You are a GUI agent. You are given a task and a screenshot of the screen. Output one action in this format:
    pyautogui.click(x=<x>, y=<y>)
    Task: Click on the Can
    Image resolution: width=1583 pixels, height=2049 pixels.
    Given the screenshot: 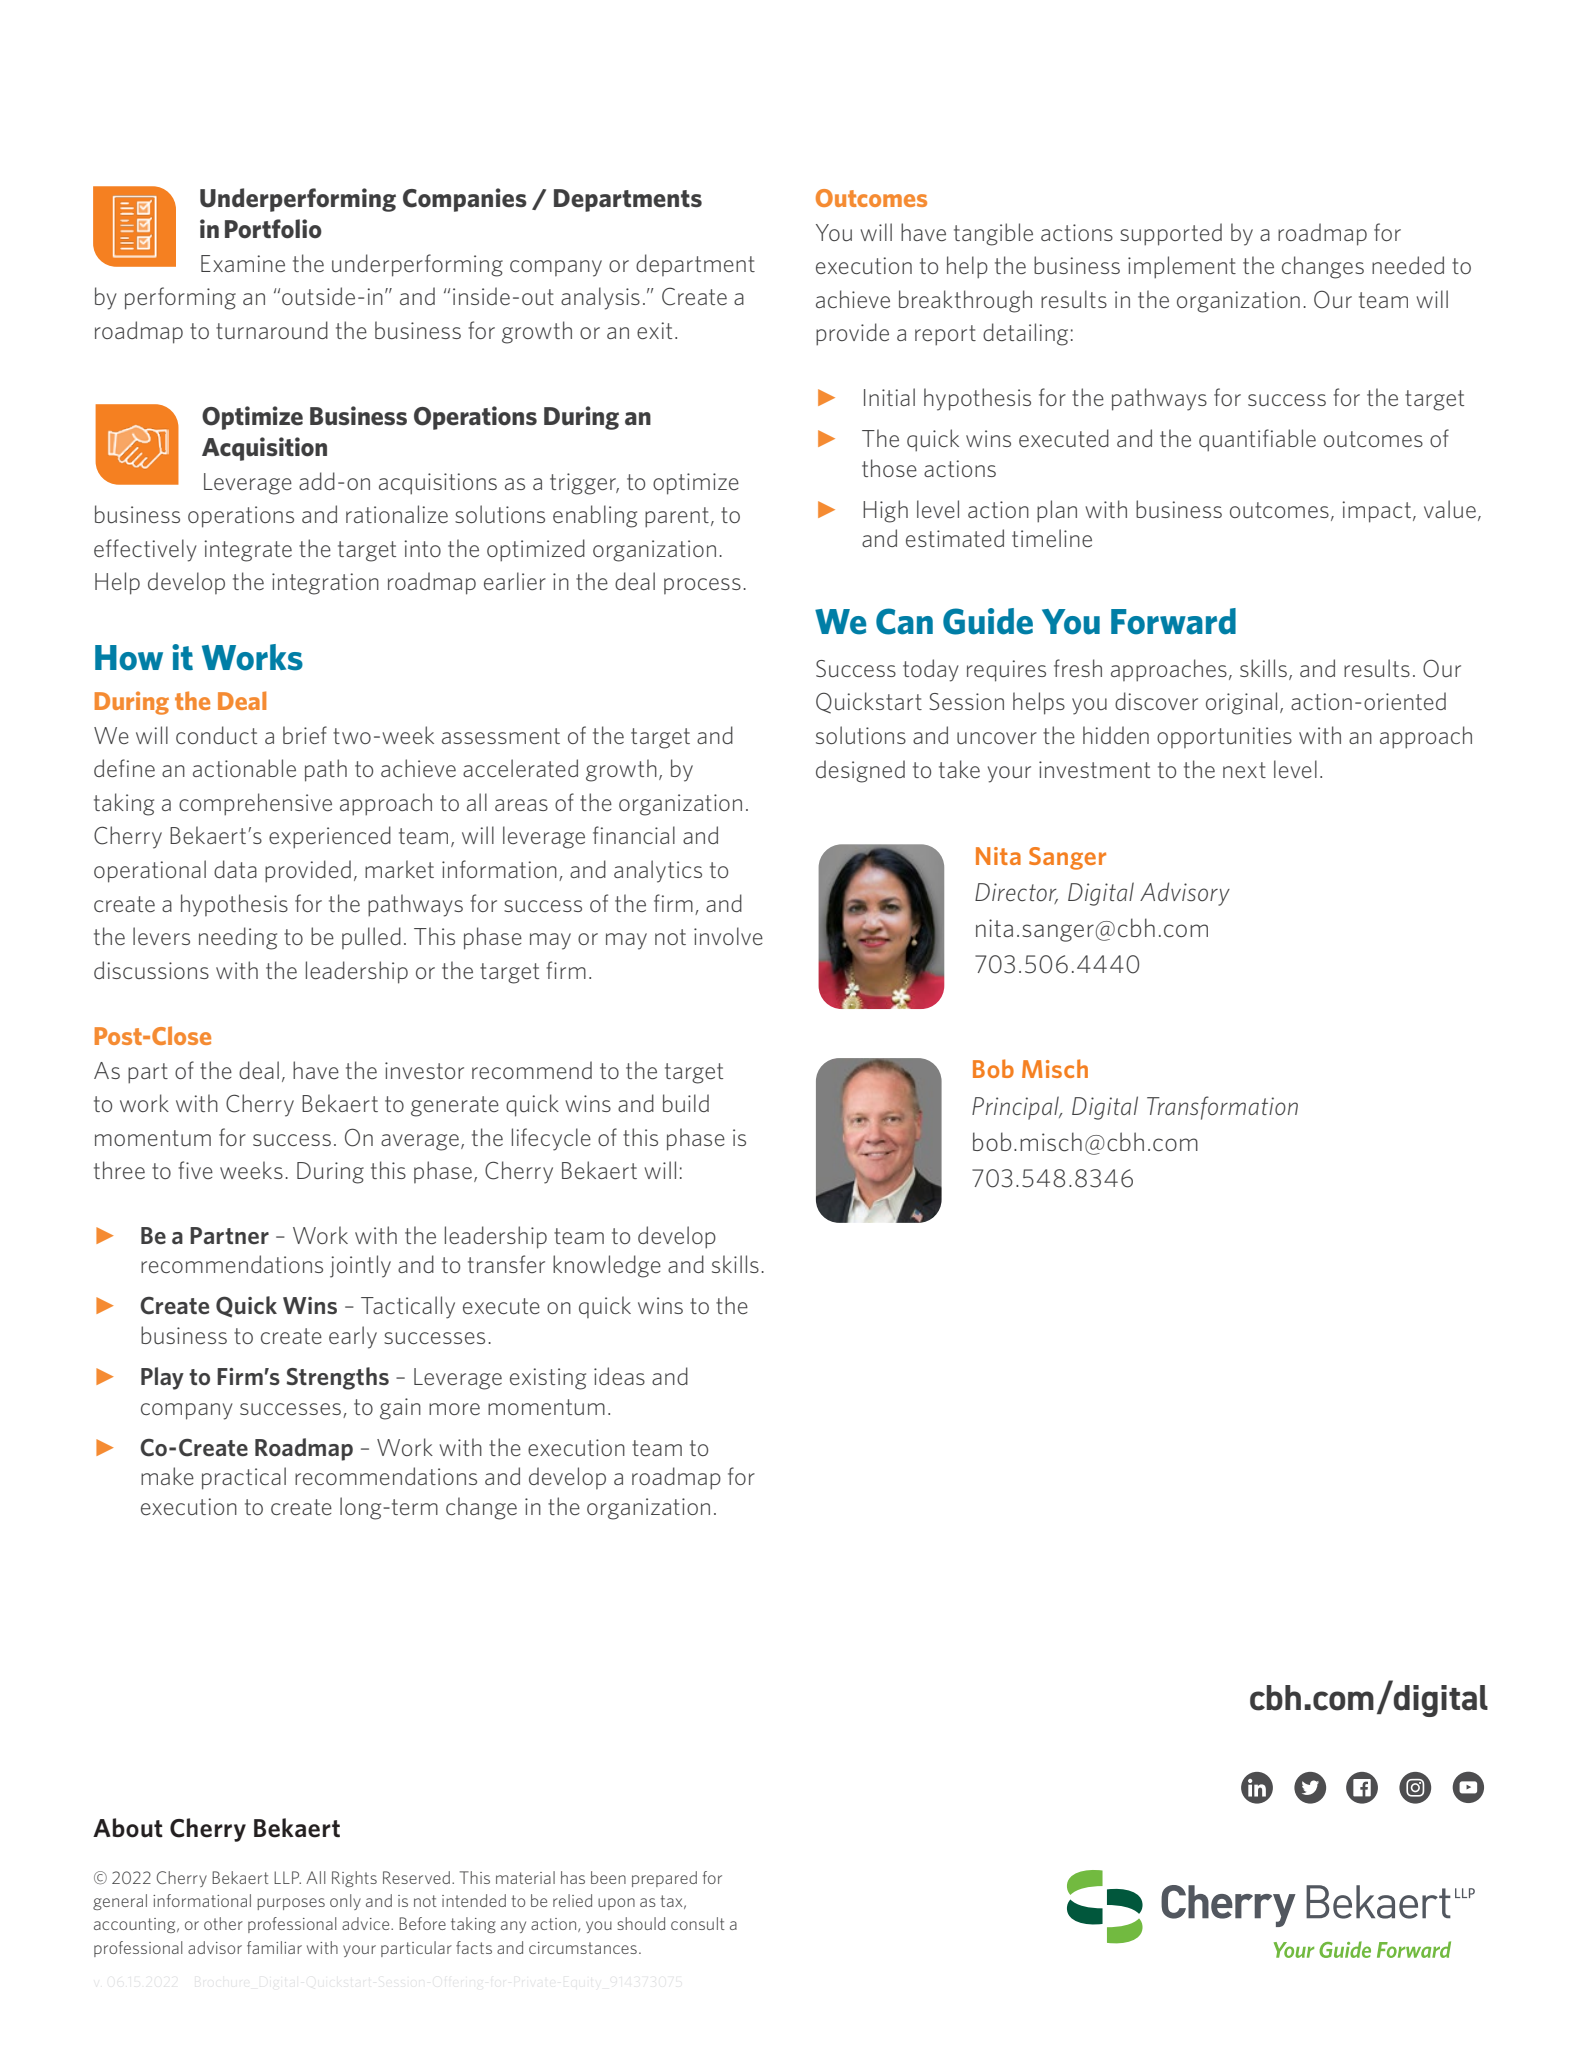 What is the action you would take?
    pyautogui.click(x=904, y=621)
